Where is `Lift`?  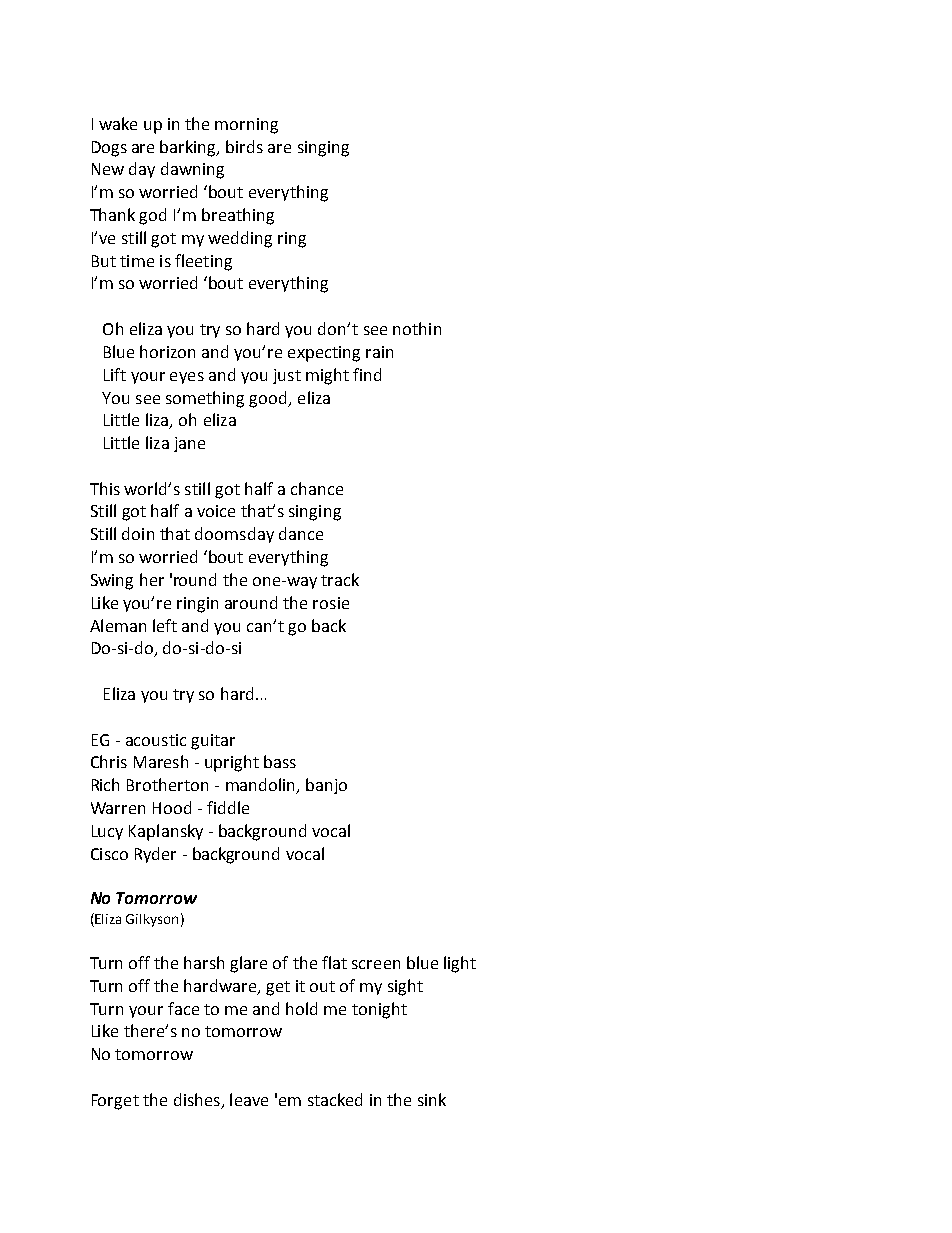
Lift is located at coordinates (115, 374).
